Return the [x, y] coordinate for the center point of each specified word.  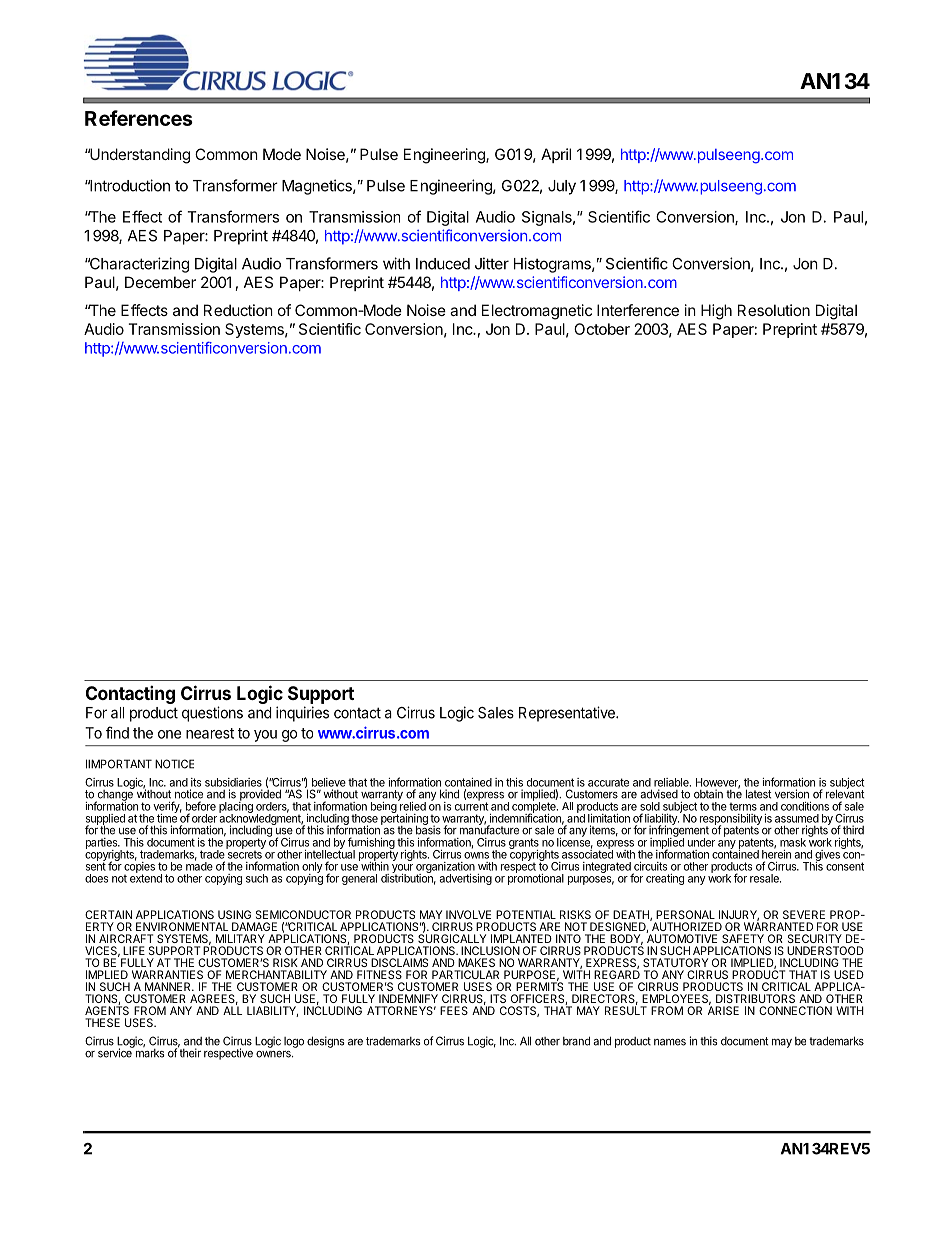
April [556, 155]
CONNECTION [795, 1010]
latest [758, 794]
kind [449, 794]
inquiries [302, 714]
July [562, 187]
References [139, 118]
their [189, 1052]
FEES [454, 1010]
